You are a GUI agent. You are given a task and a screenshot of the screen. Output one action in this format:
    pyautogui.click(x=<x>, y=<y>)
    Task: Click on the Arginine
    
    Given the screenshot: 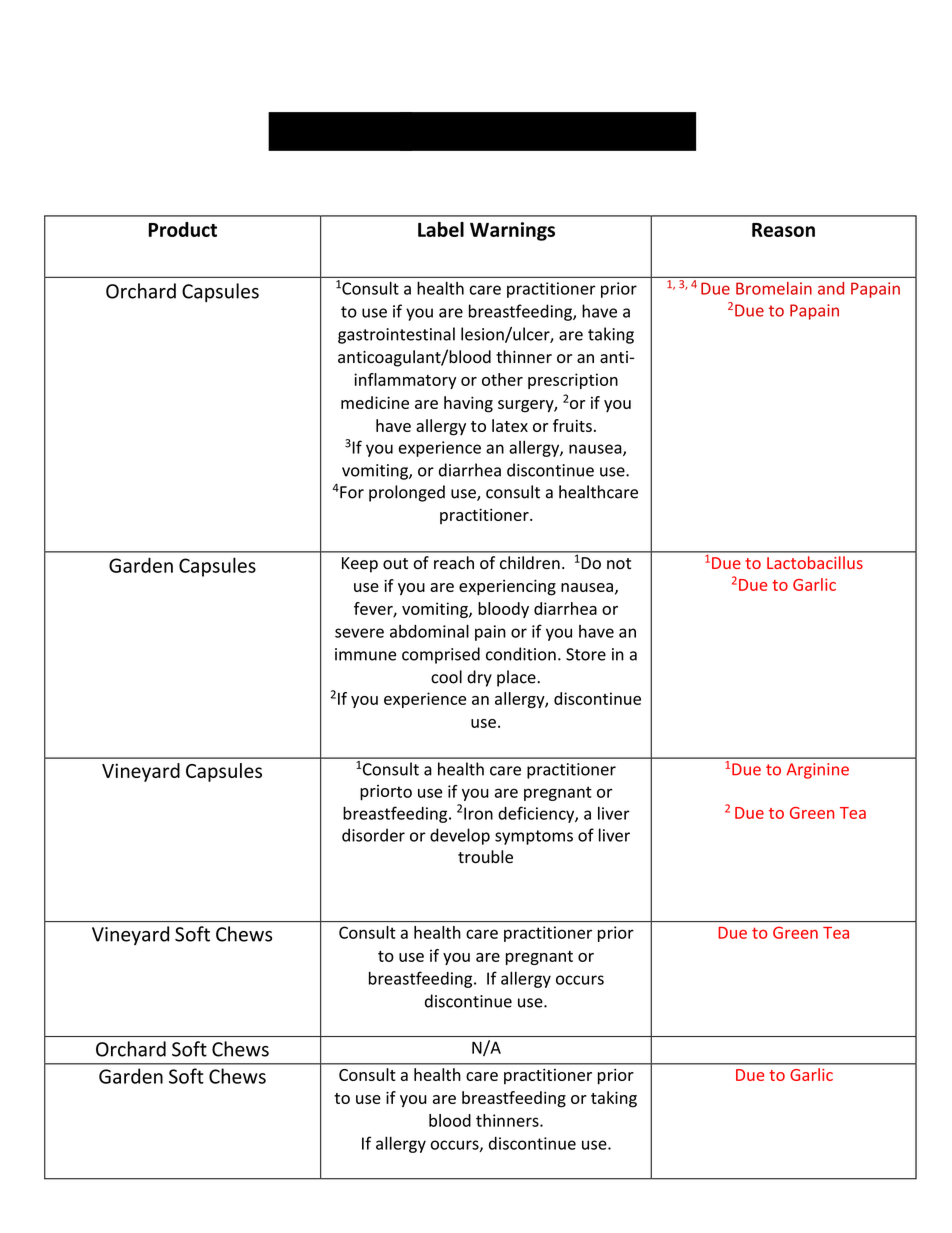 What is the action you would take?
    pyautogui.click(x=817, y=771)
